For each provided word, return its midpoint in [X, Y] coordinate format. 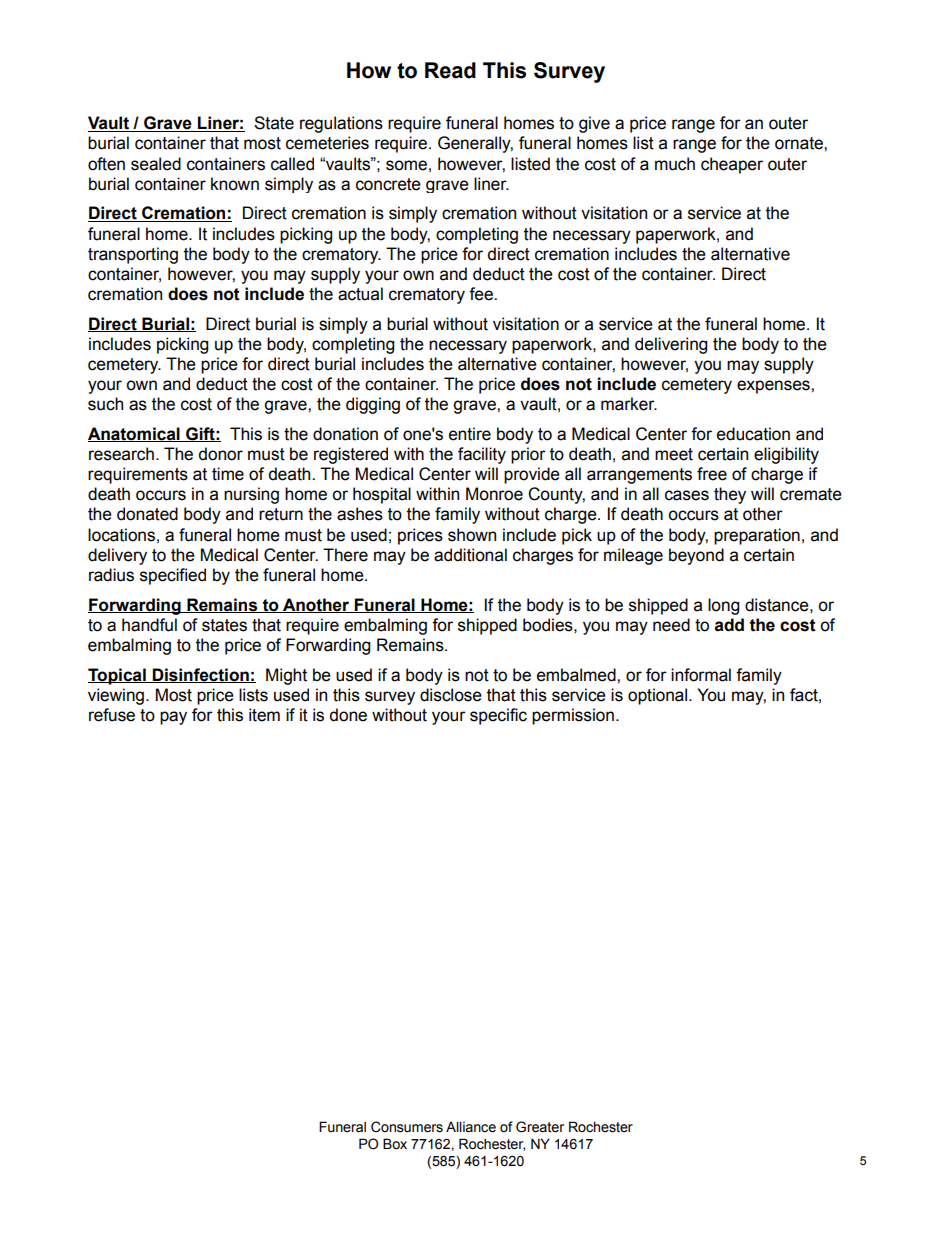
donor [221, 454]
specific [498, 716]
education [753, 434]
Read [450, 70]
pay [173, 718]
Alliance [471, 1127]
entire [470, 434]
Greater [540, 1127]
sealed [156, 164]
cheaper [732, 165]
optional [659, 696]
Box [395, 1144]
